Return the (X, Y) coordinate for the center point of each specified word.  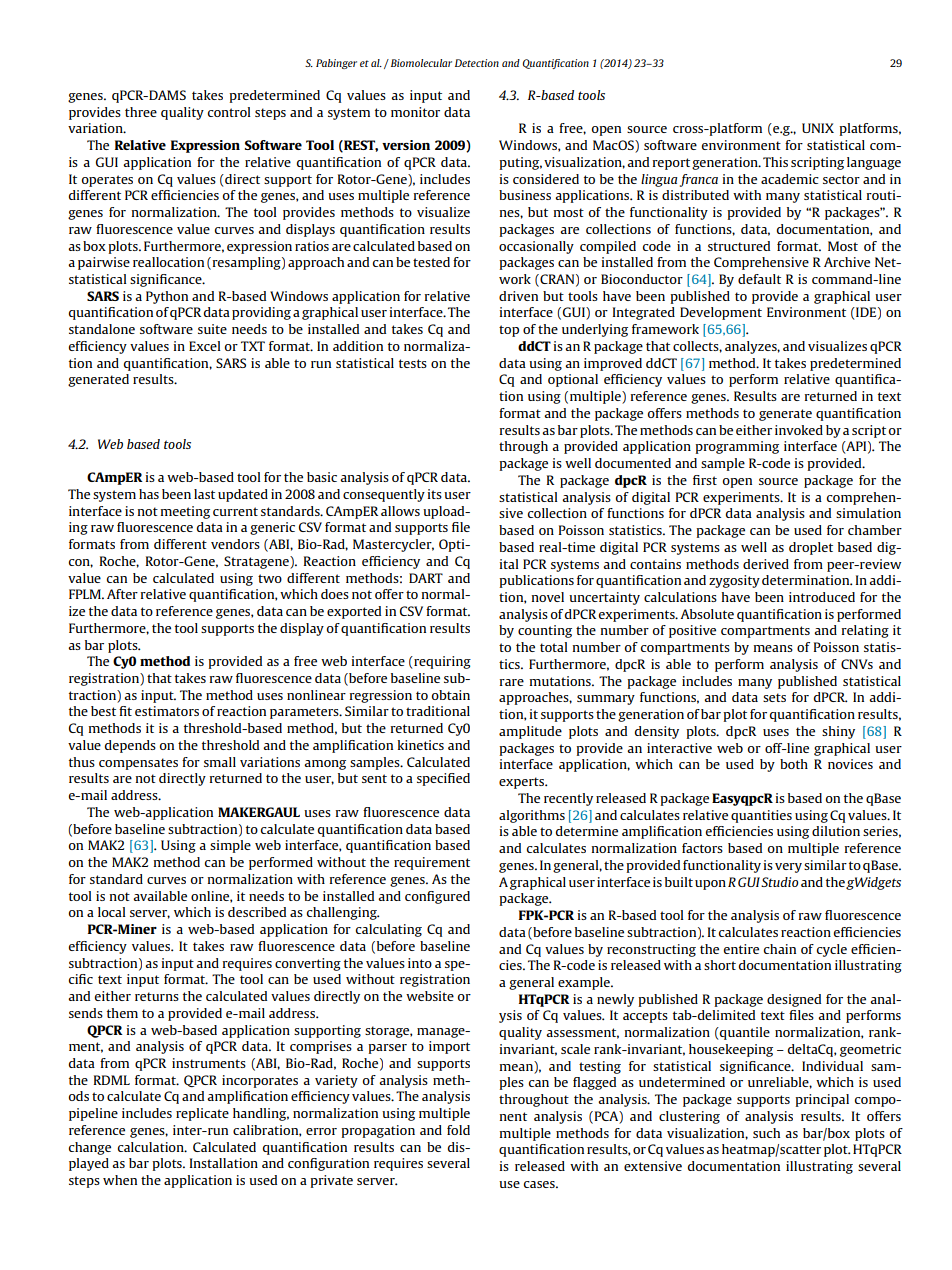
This (775, 162)
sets (774, 697)
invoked (799, 430)
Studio (778, 882)
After (122, 594)
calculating (389, 930)
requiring (441, 662)
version (406, 145)
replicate (202, 1114)
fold (458, 1130)
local (112, 912)
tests (413, 363)
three (141, 112)
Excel (205, 346)
